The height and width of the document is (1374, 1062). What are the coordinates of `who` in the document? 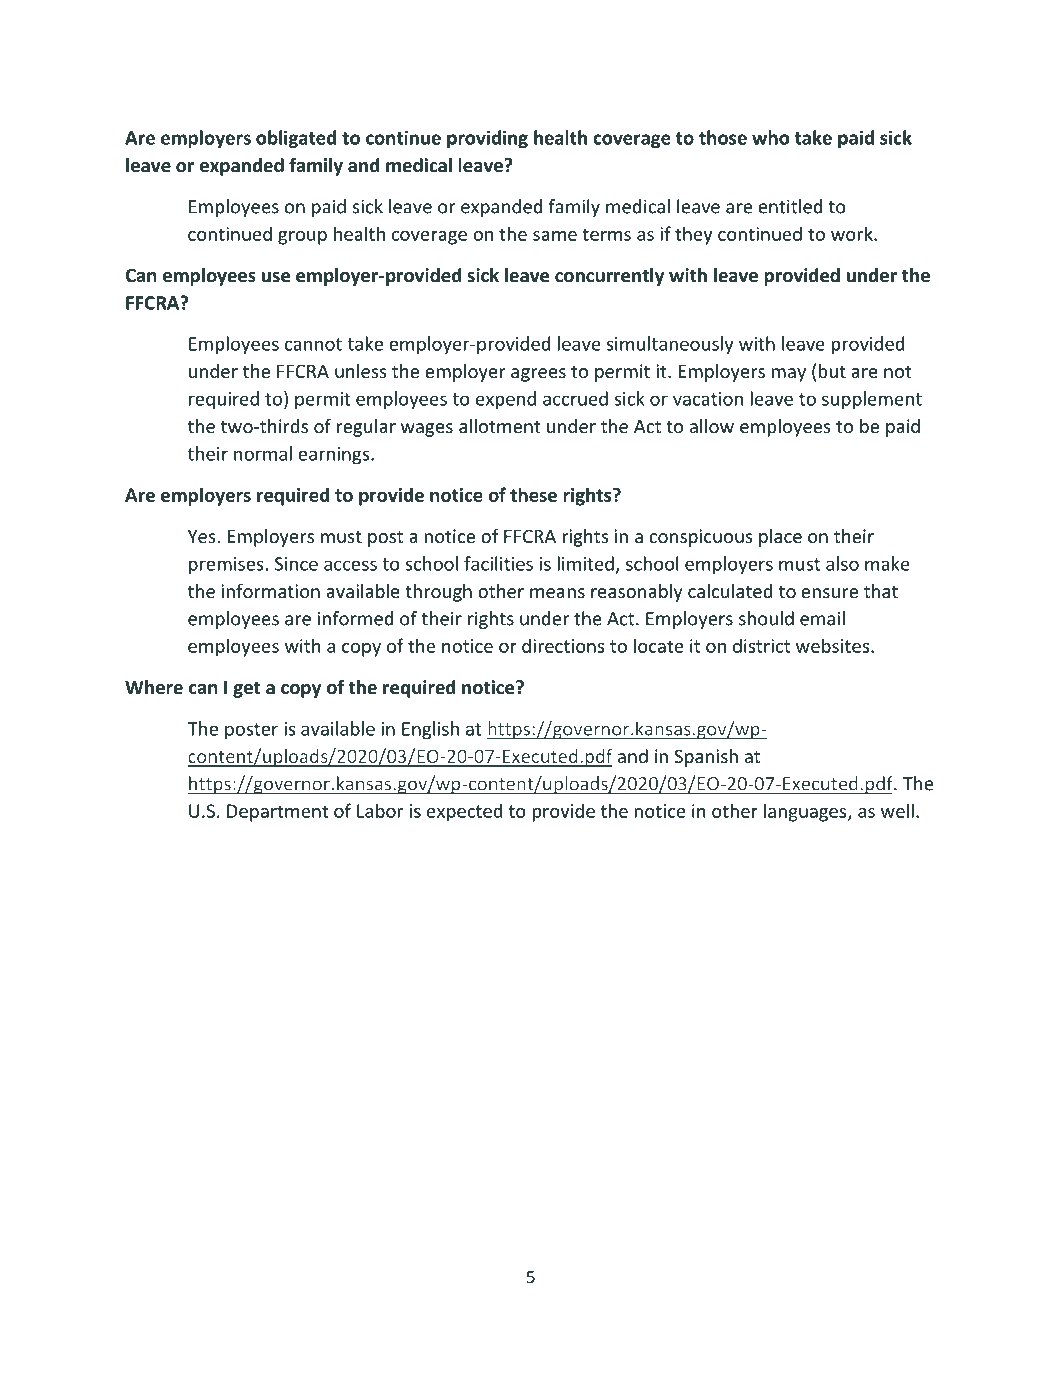 It's located at (770, 137).
